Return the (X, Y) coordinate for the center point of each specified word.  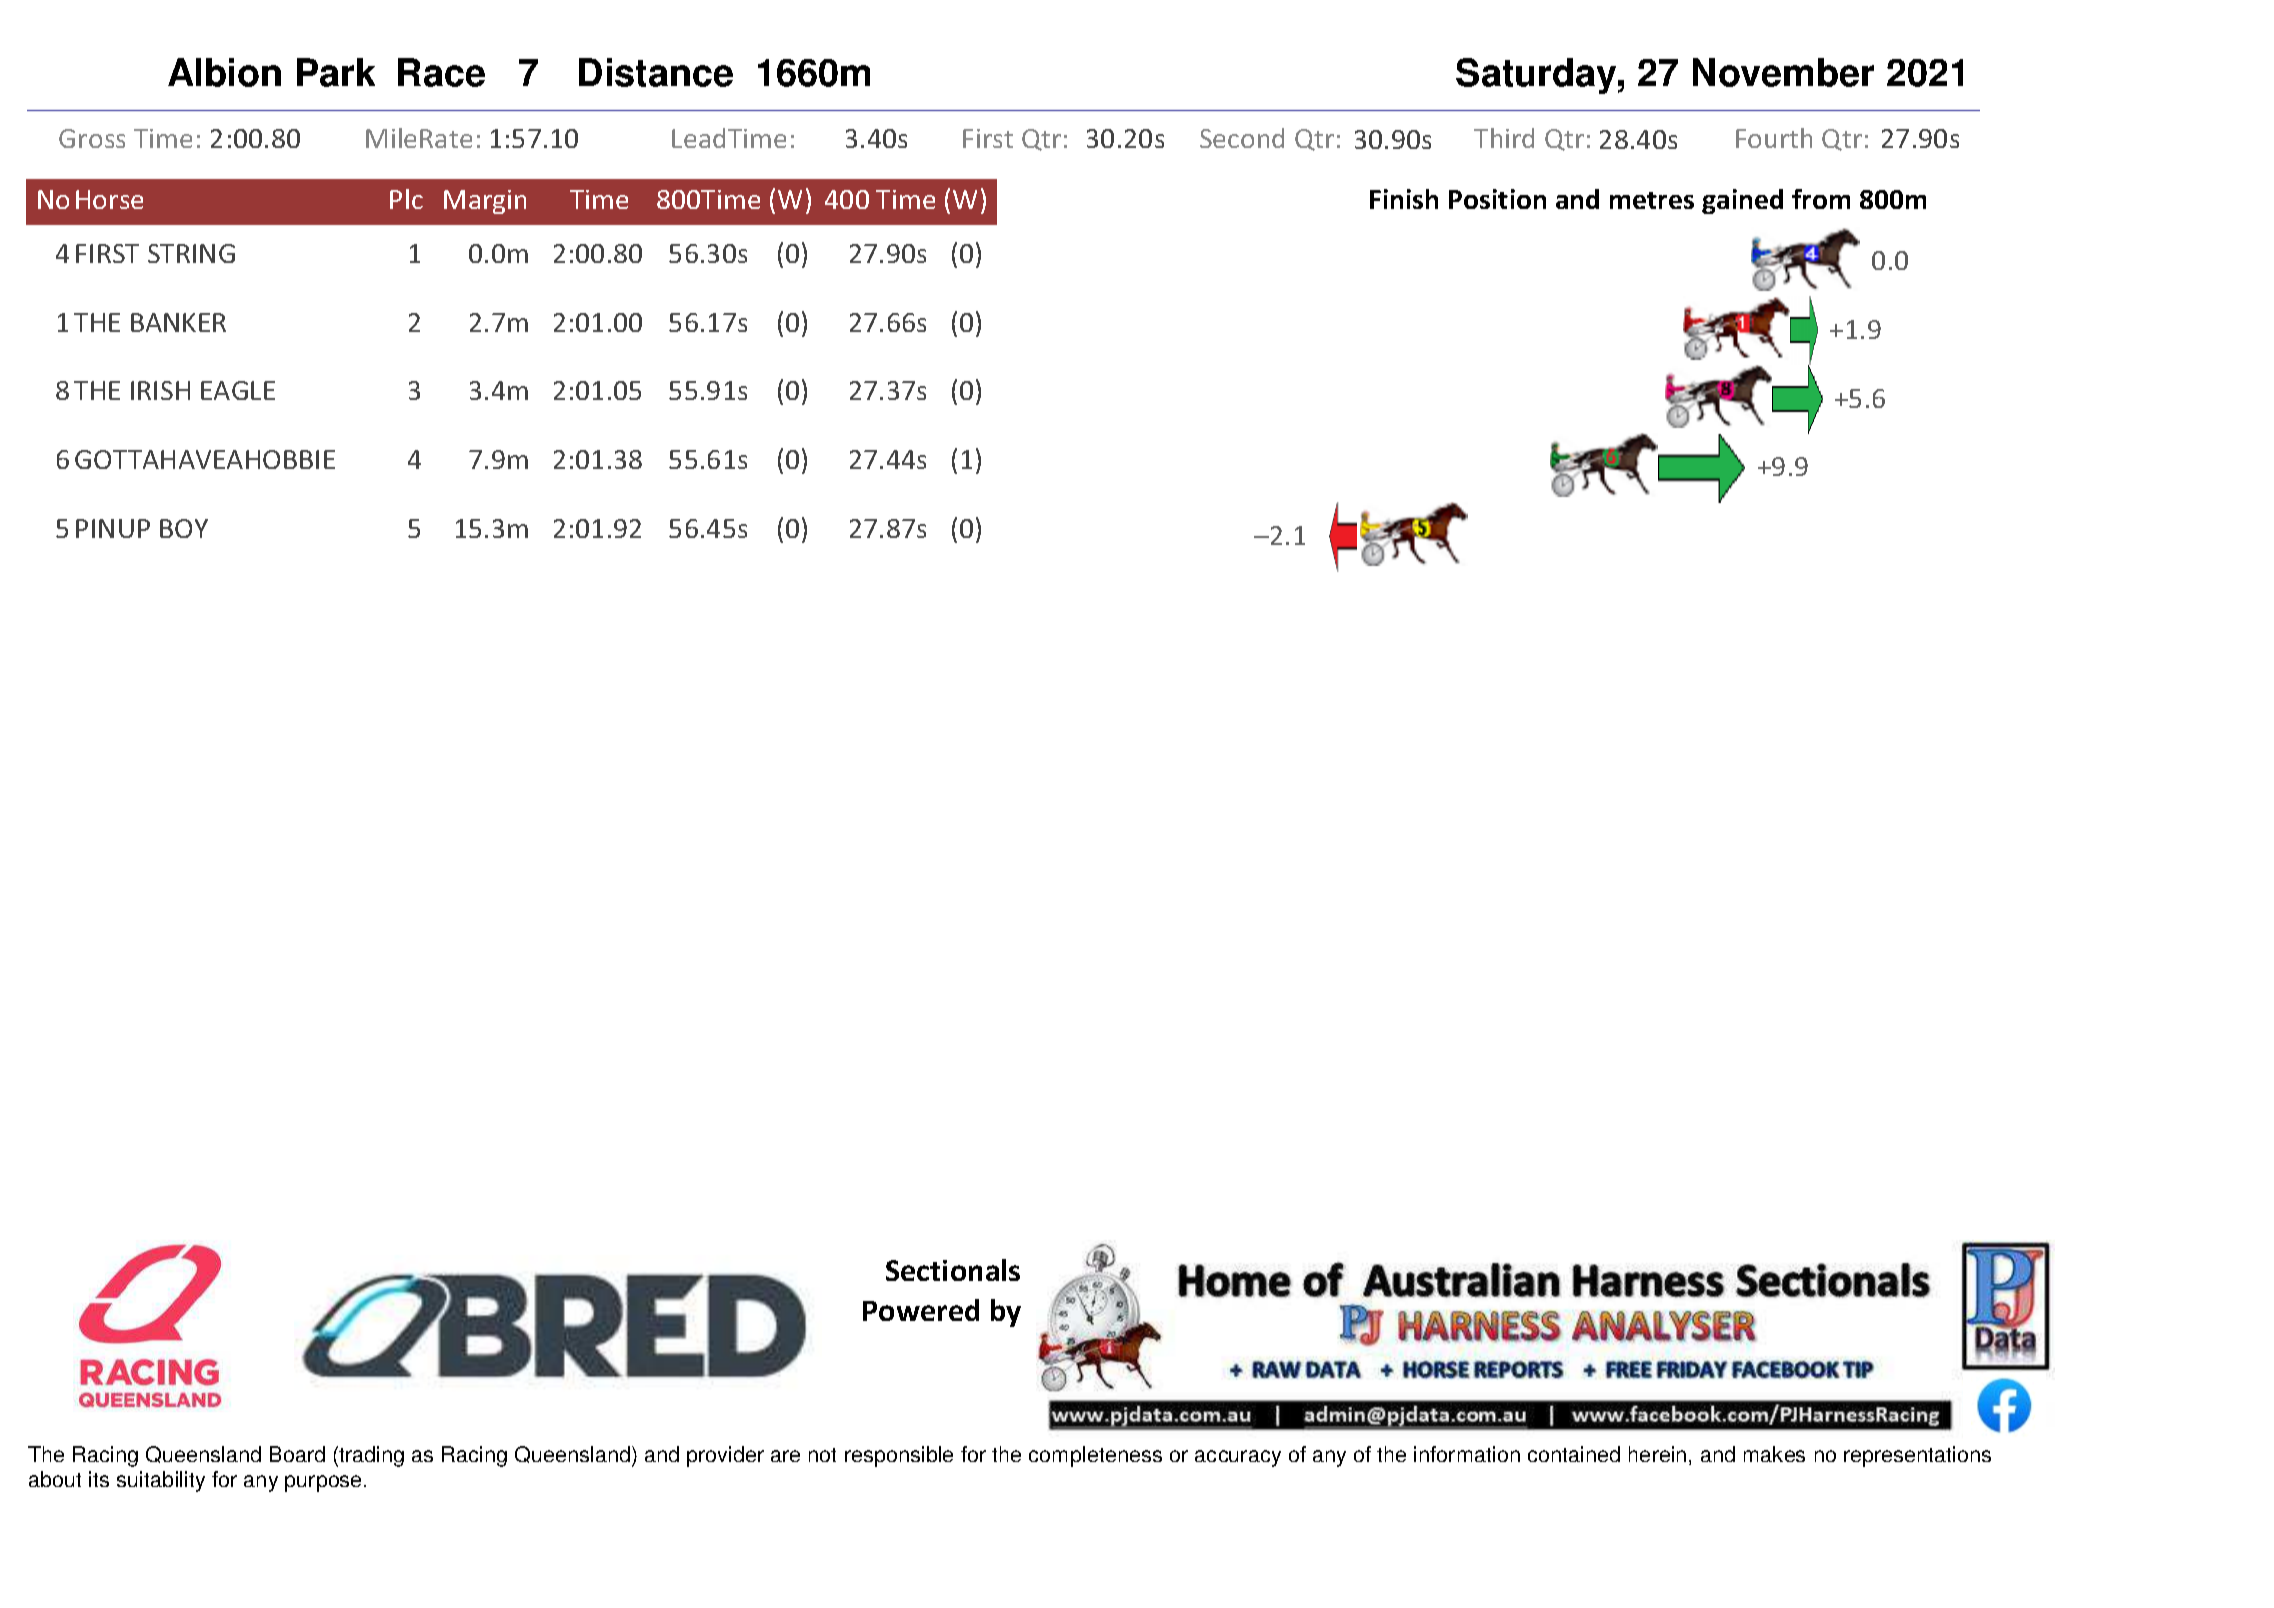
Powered (921, 1310)
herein (1657, 1454)
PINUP (113, 528)
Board (297, 1454)
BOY (184, 528)
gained (1742, 201)
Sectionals (953, 1270)
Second (1242, 138)
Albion (224, 72)
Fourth (1774, 138)
